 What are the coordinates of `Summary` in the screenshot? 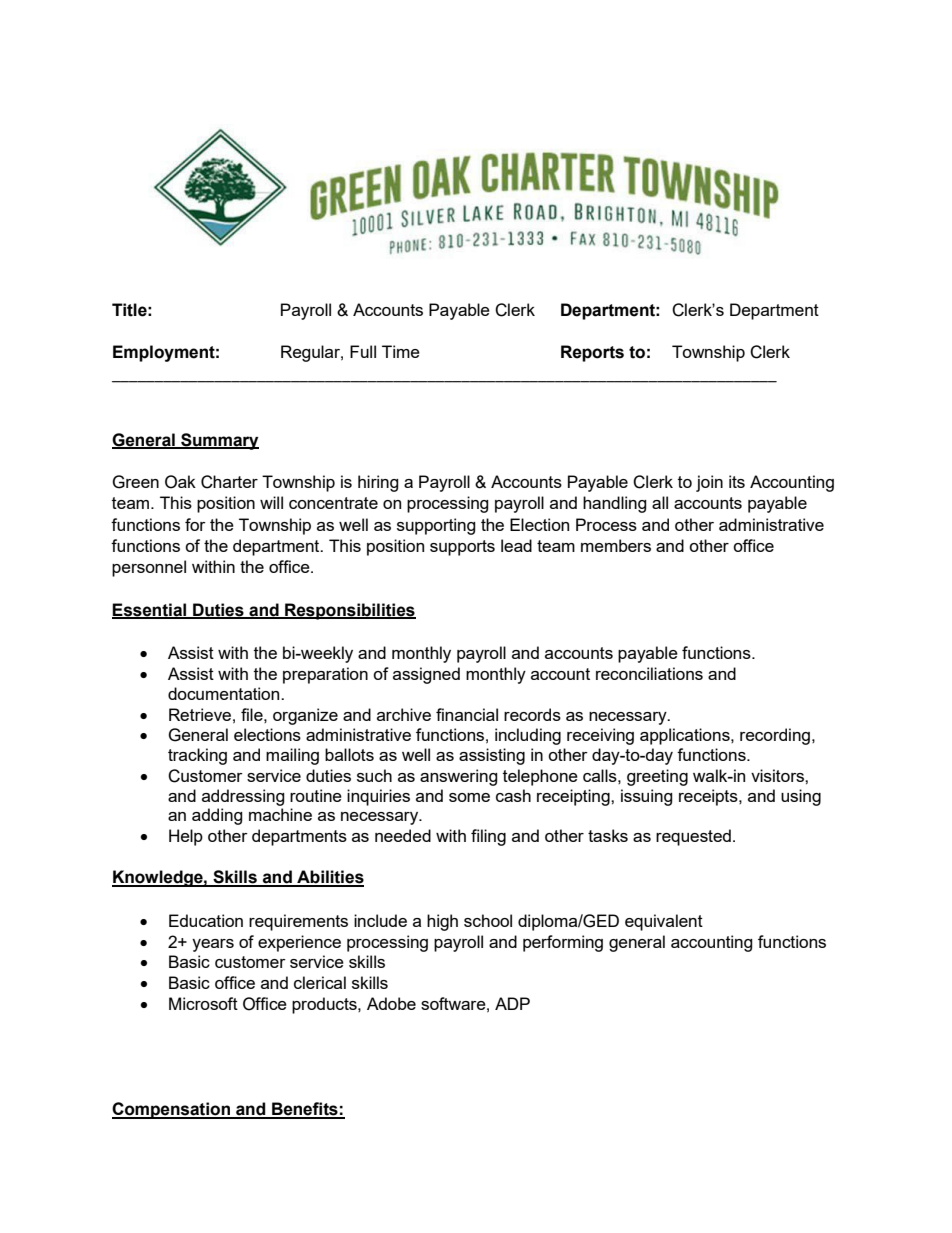 It's located at (219, 441).
